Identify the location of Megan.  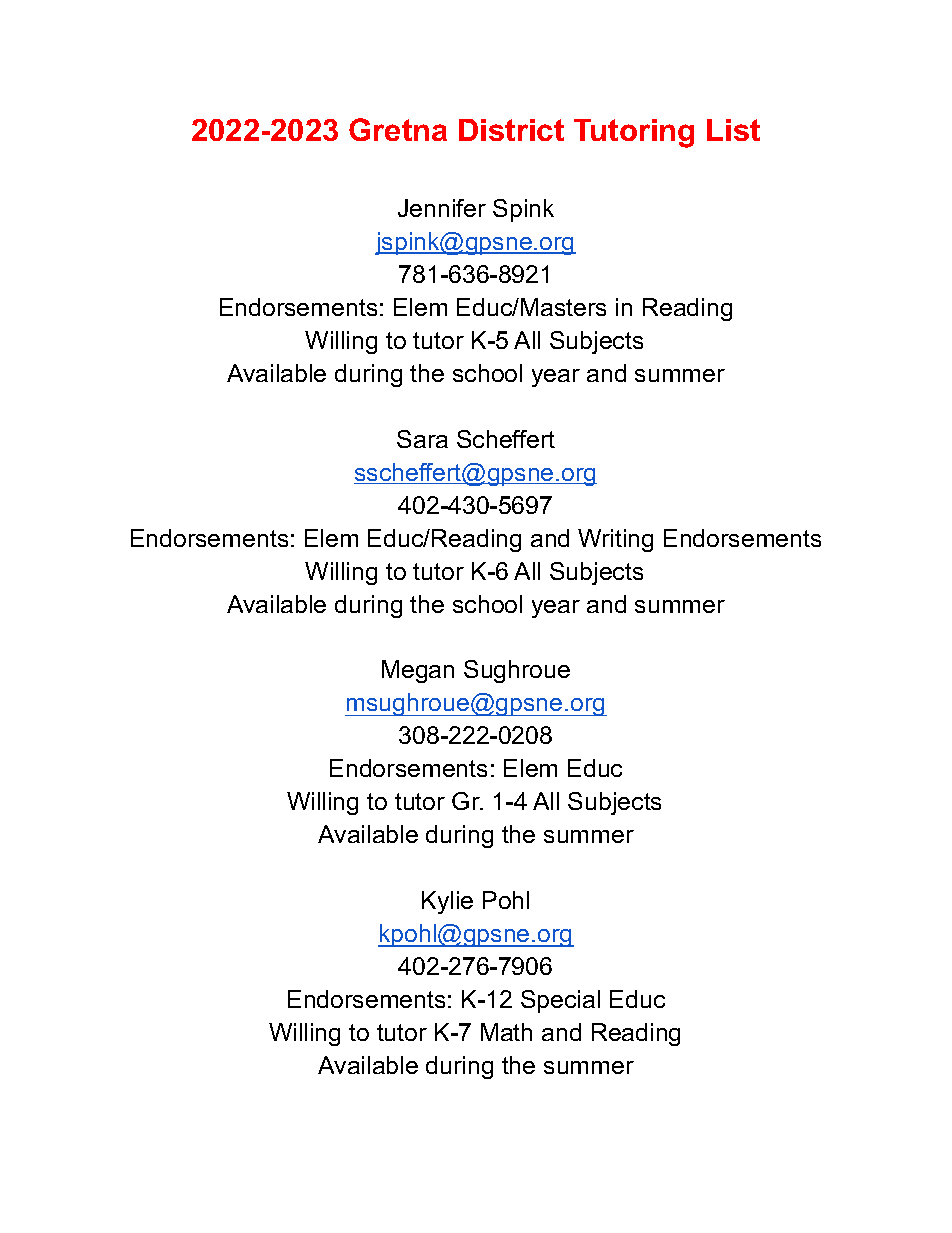
(418, 671).
